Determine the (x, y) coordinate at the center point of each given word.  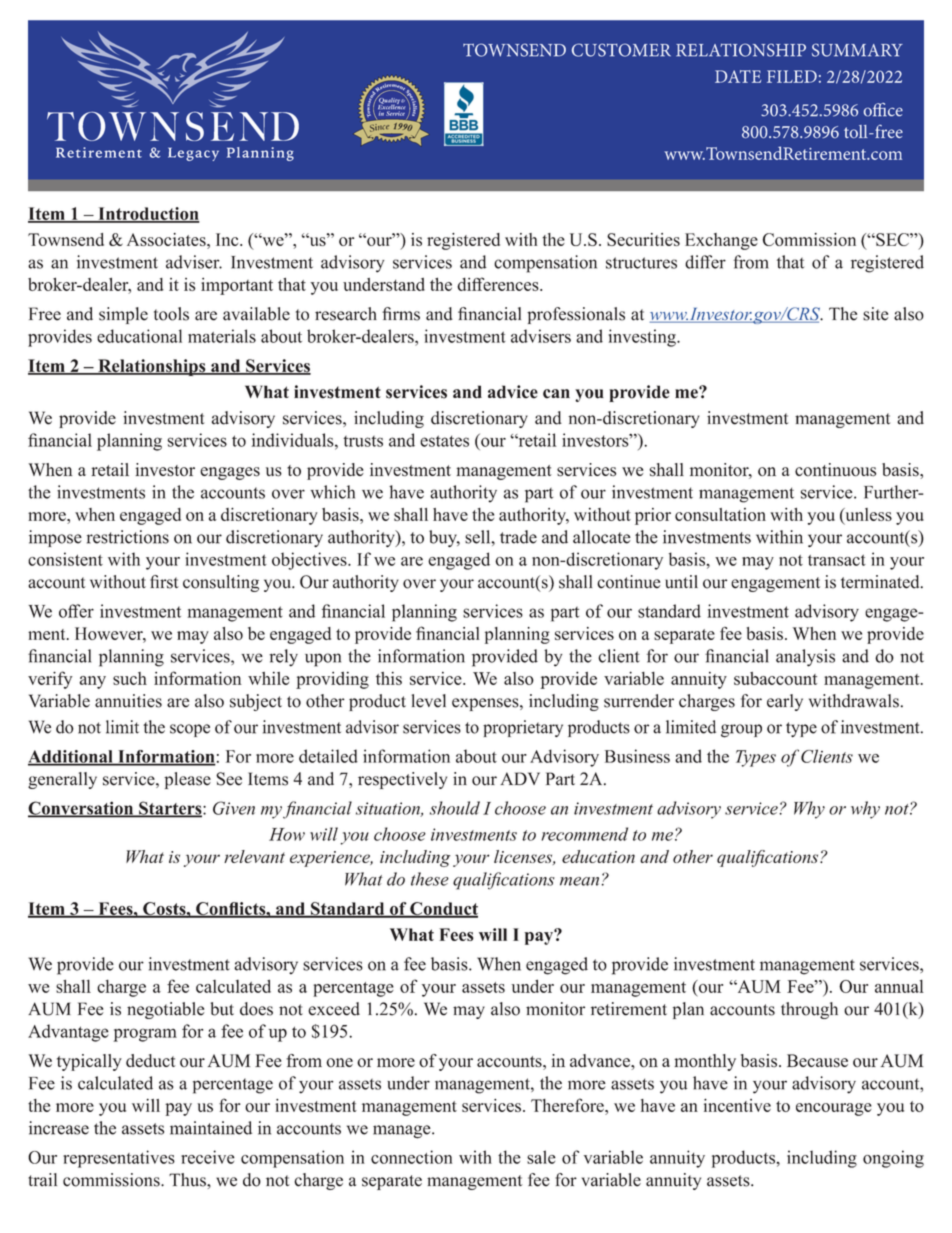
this (389, 678)
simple (123, 315)
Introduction (148, 214)
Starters (170, 809)
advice (513, 392)
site (875, 314)
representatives (119, 1159)
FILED (792, 76)
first (164, 582)
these (430, 879)
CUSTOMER (621, 50)
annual (899, 986)
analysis (805, 658)
